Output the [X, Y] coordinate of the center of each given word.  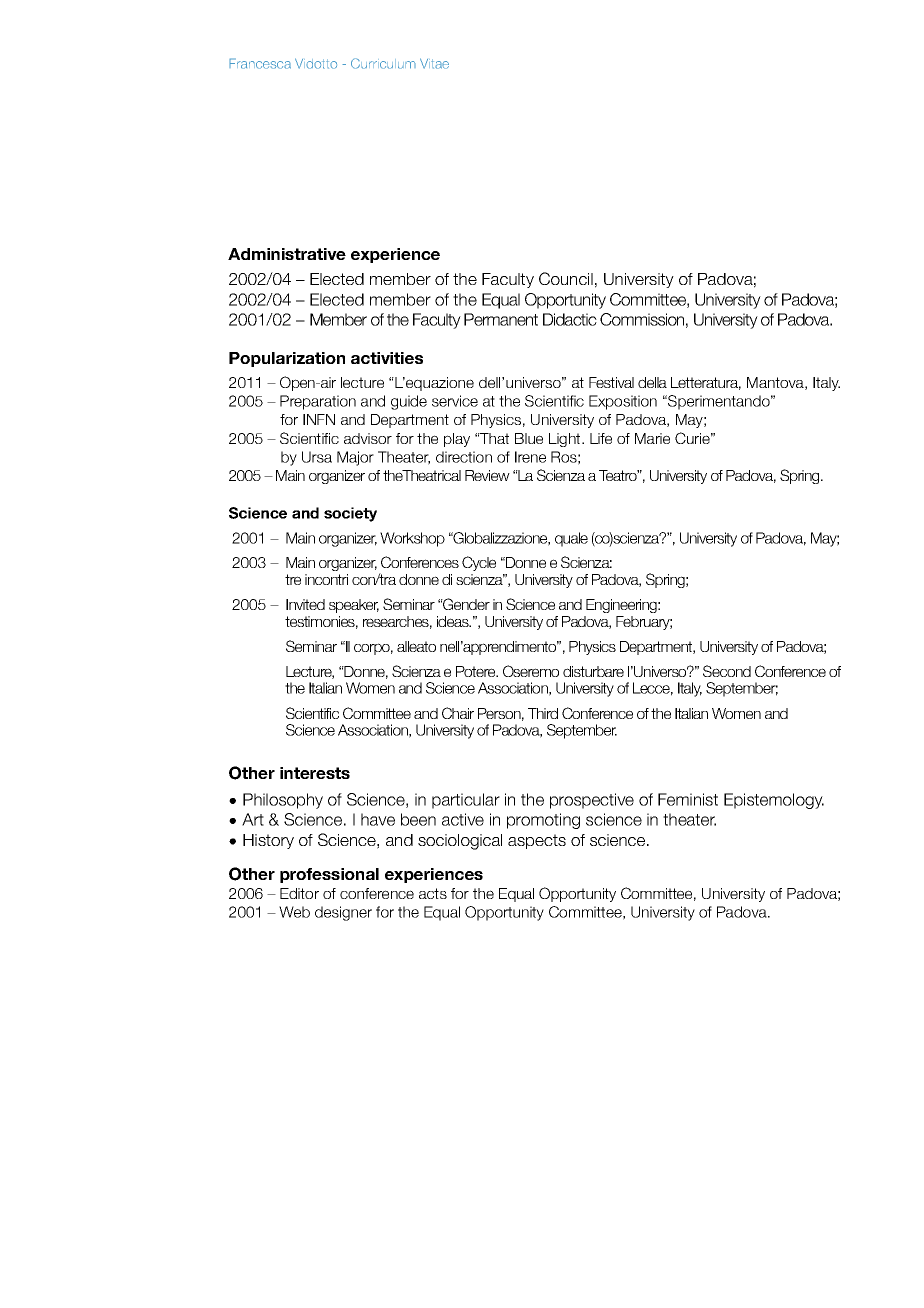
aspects [537, 841]
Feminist [688, 799]
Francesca [260, 63]
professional [329, 875]
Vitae [434, 63]
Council [566, 278]
